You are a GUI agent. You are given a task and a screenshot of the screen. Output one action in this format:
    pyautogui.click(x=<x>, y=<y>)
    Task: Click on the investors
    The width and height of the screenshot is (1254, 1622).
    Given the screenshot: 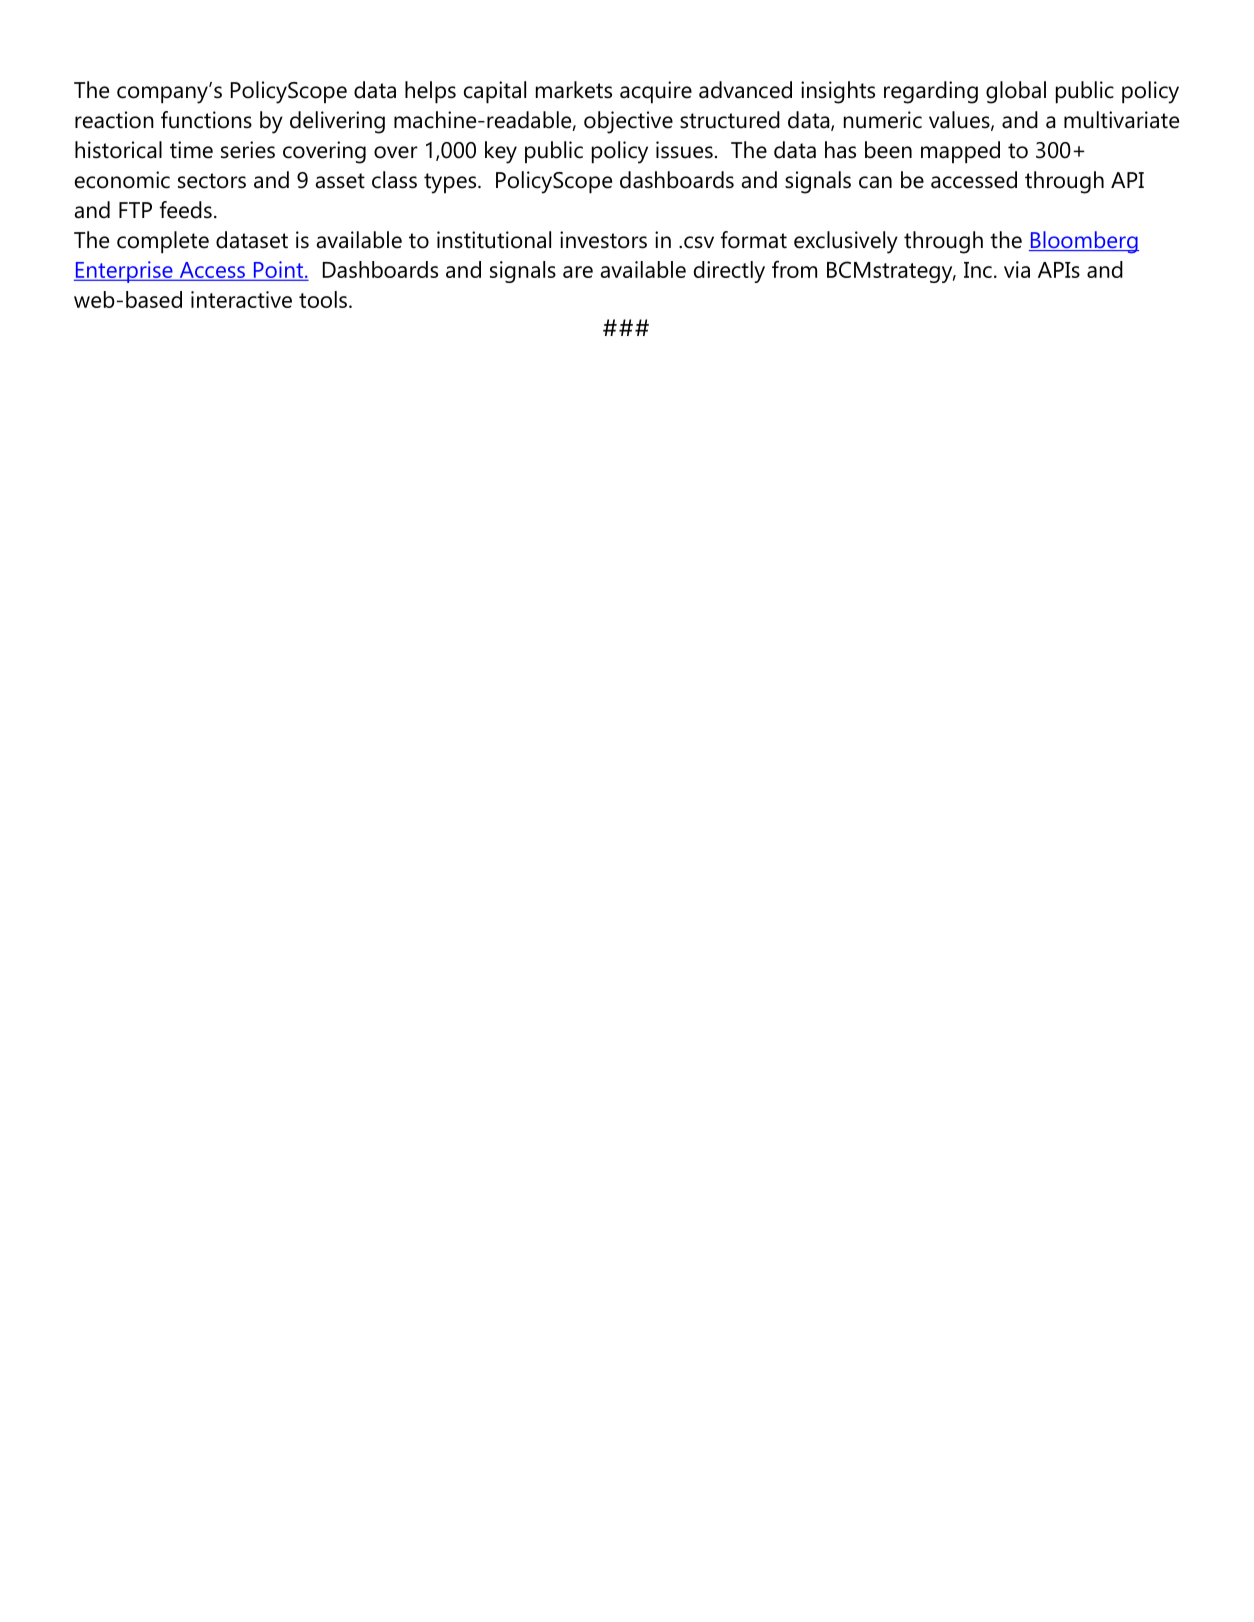 What is the action you would take?
    pyautogui.click(x=603, y=240)
